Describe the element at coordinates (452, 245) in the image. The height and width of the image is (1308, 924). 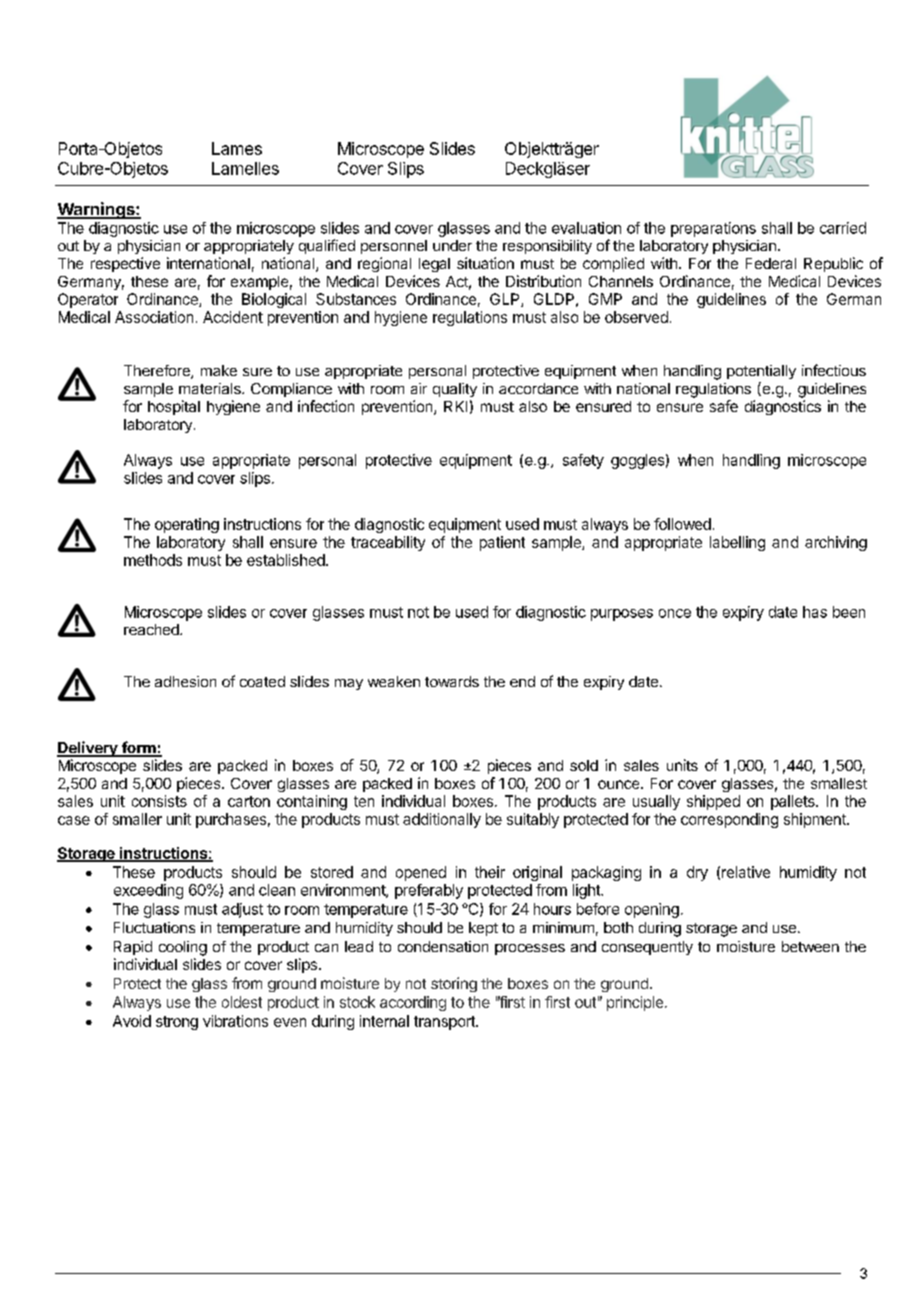
I see `under` at that location.
